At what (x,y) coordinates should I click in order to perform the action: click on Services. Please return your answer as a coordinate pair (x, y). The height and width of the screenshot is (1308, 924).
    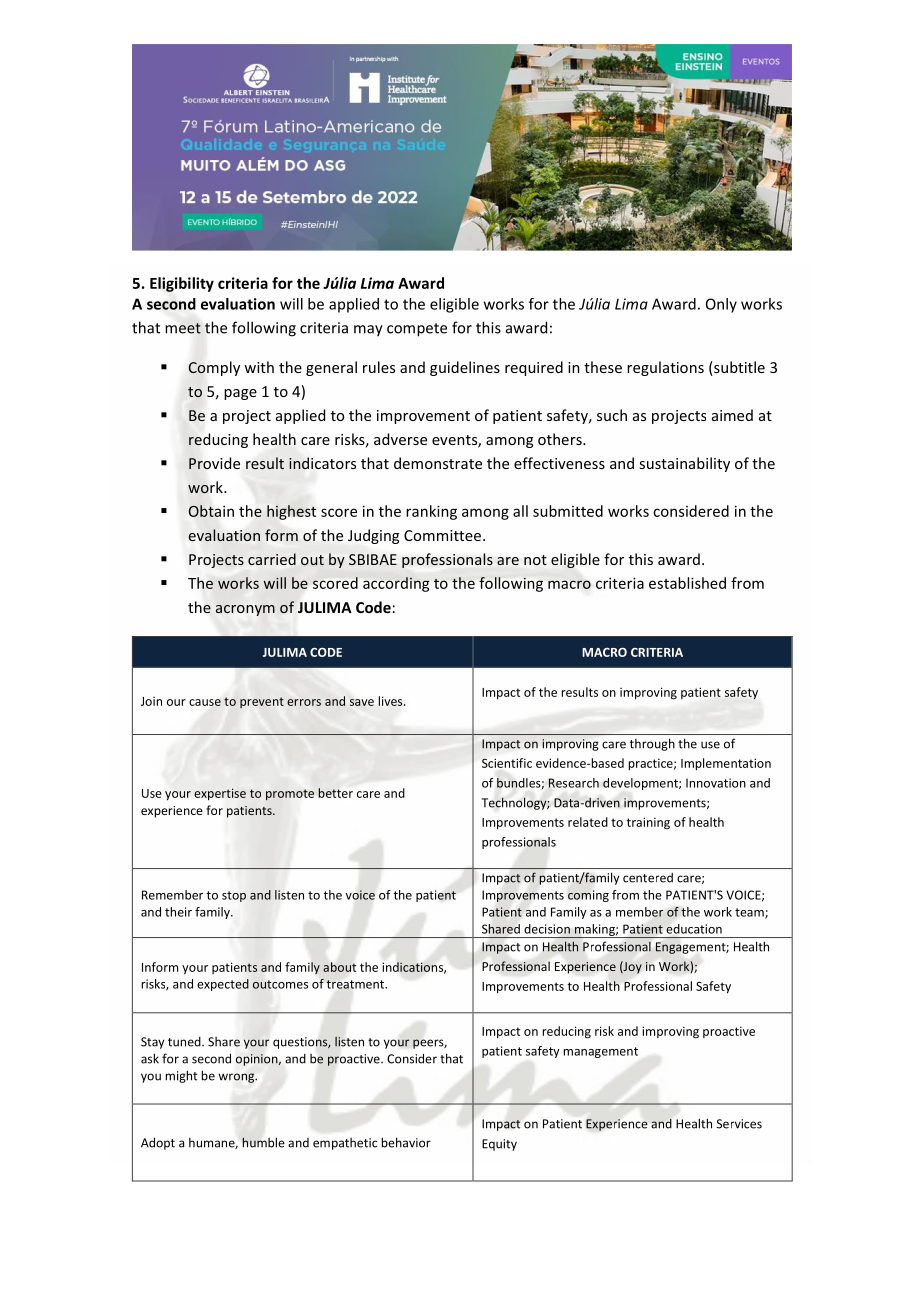
    Looking at the image, I should click on (739, 1124).
